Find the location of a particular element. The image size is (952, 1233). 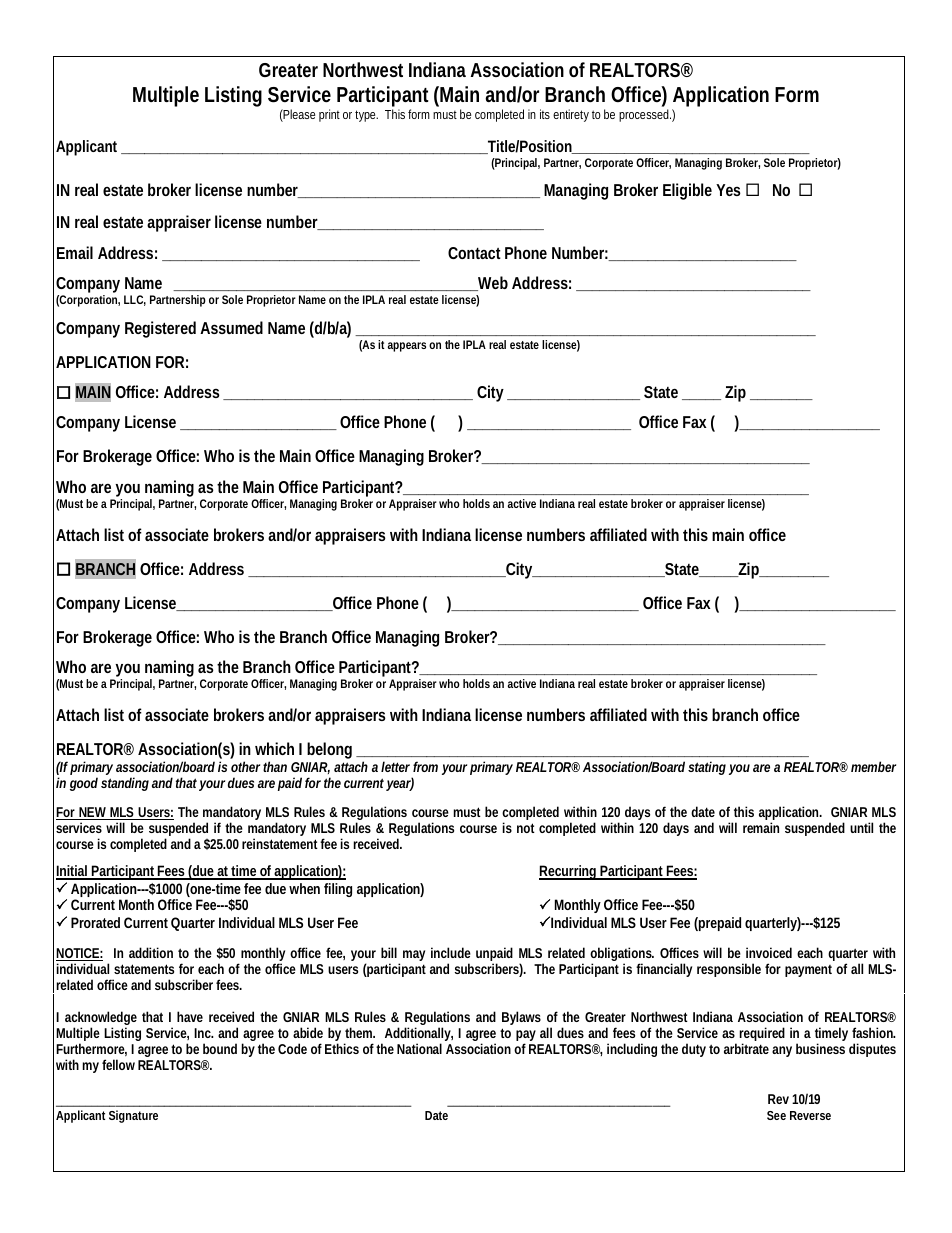

print is located at coordinates (329, 115).
